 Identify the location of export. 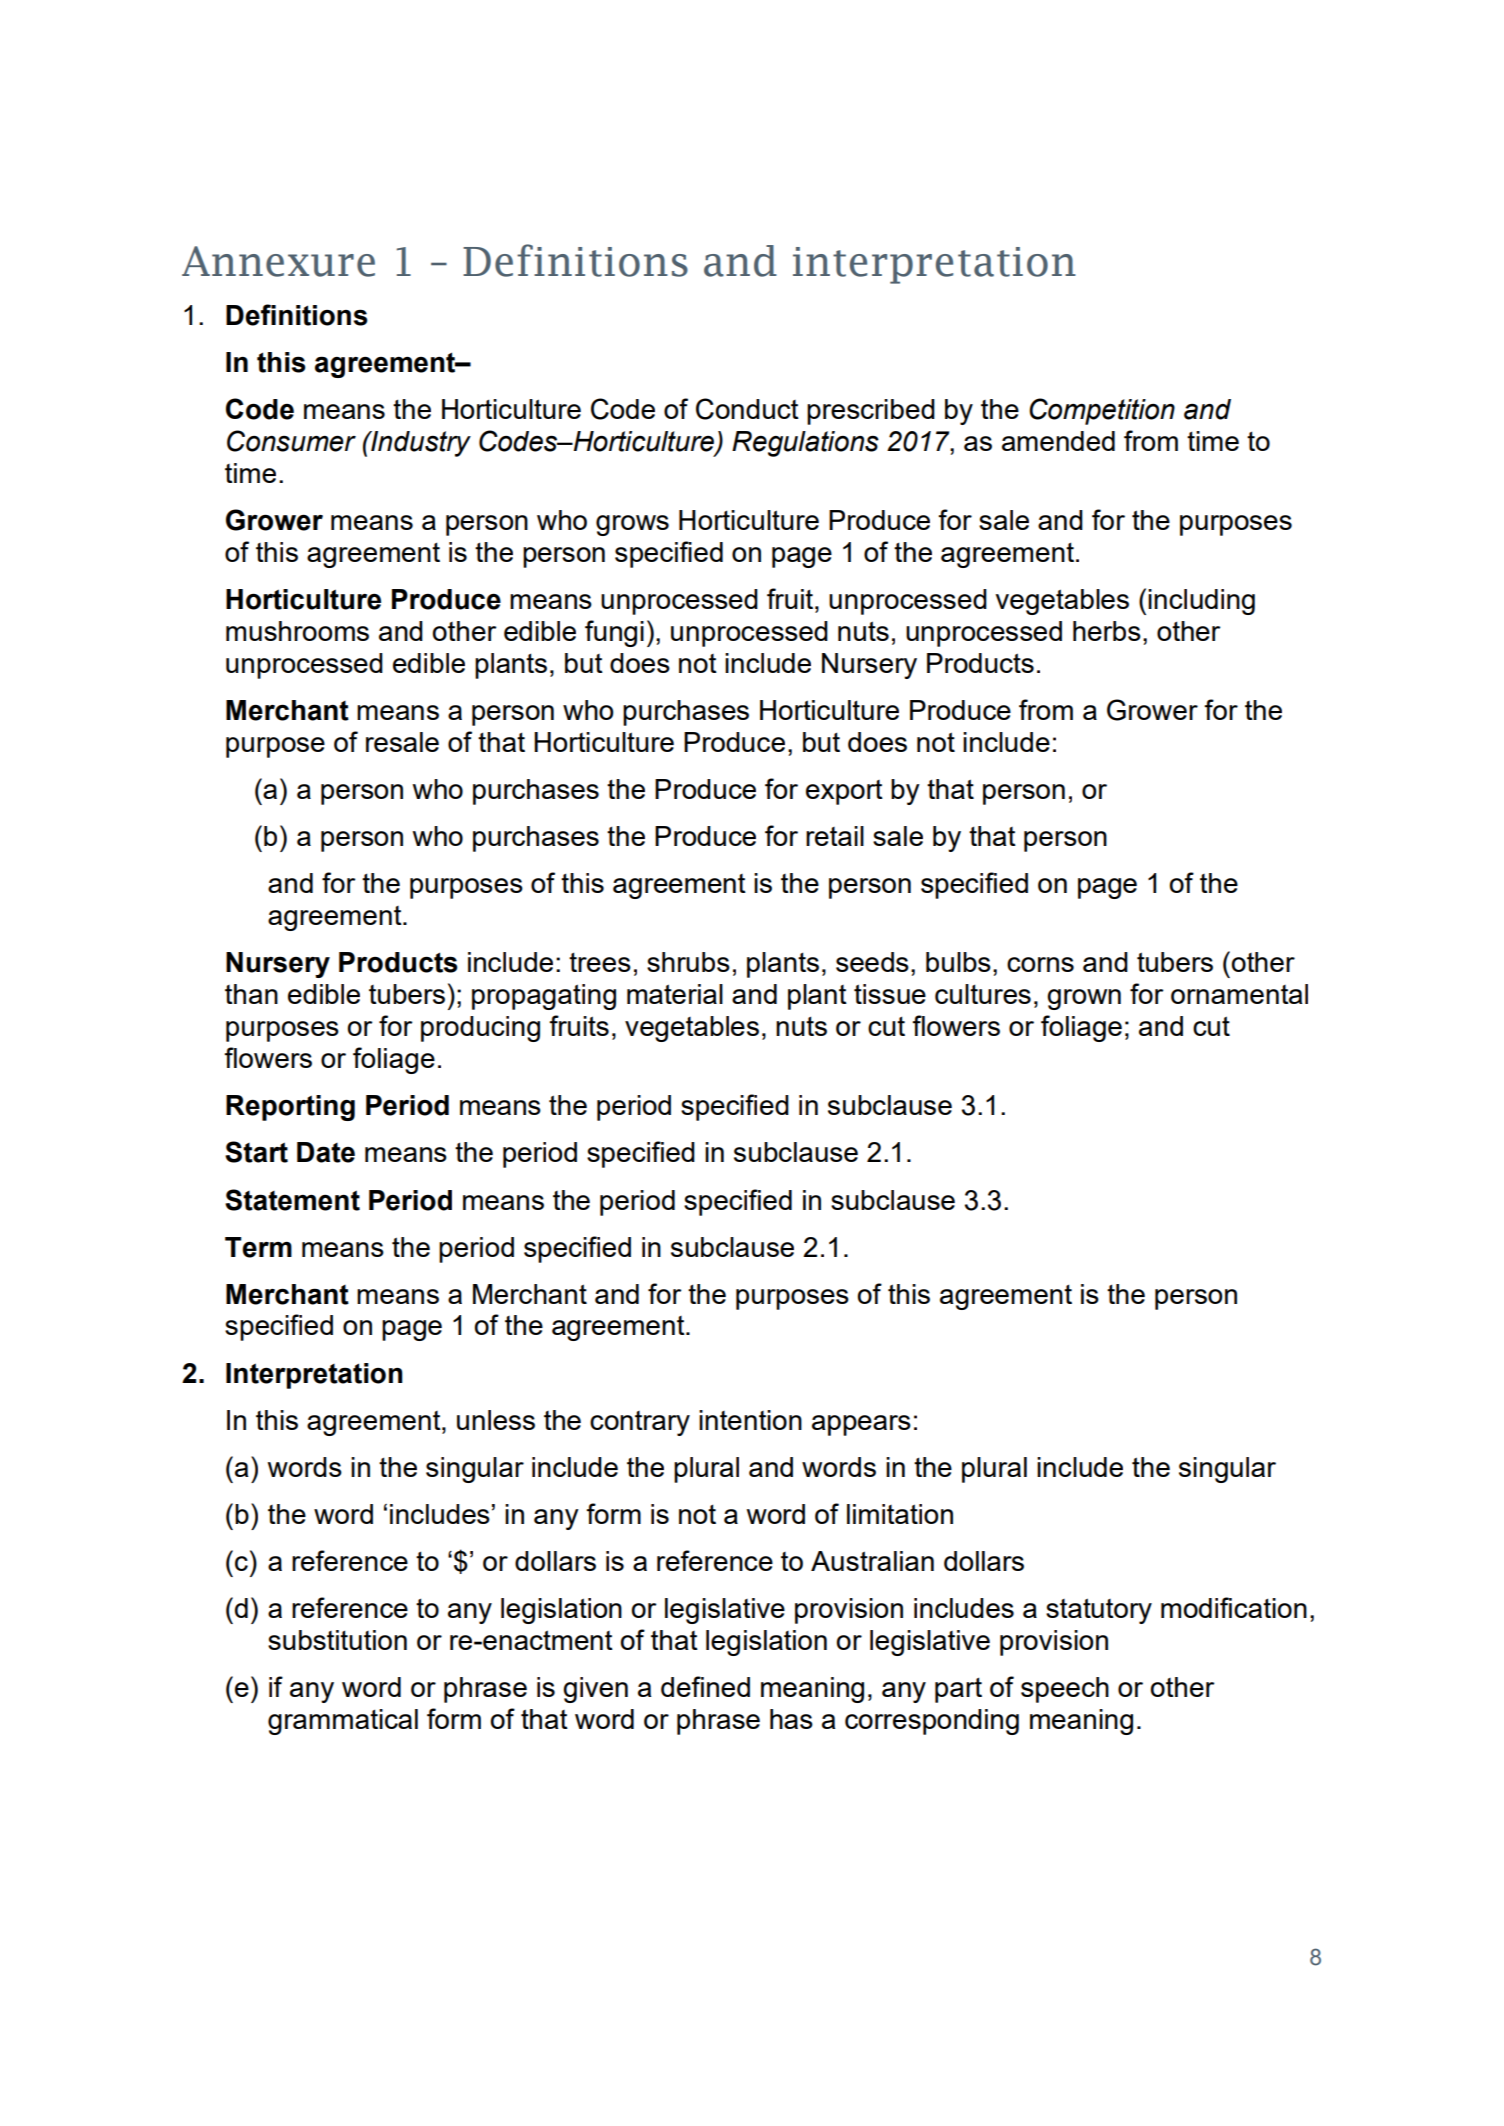
(844, 792).
